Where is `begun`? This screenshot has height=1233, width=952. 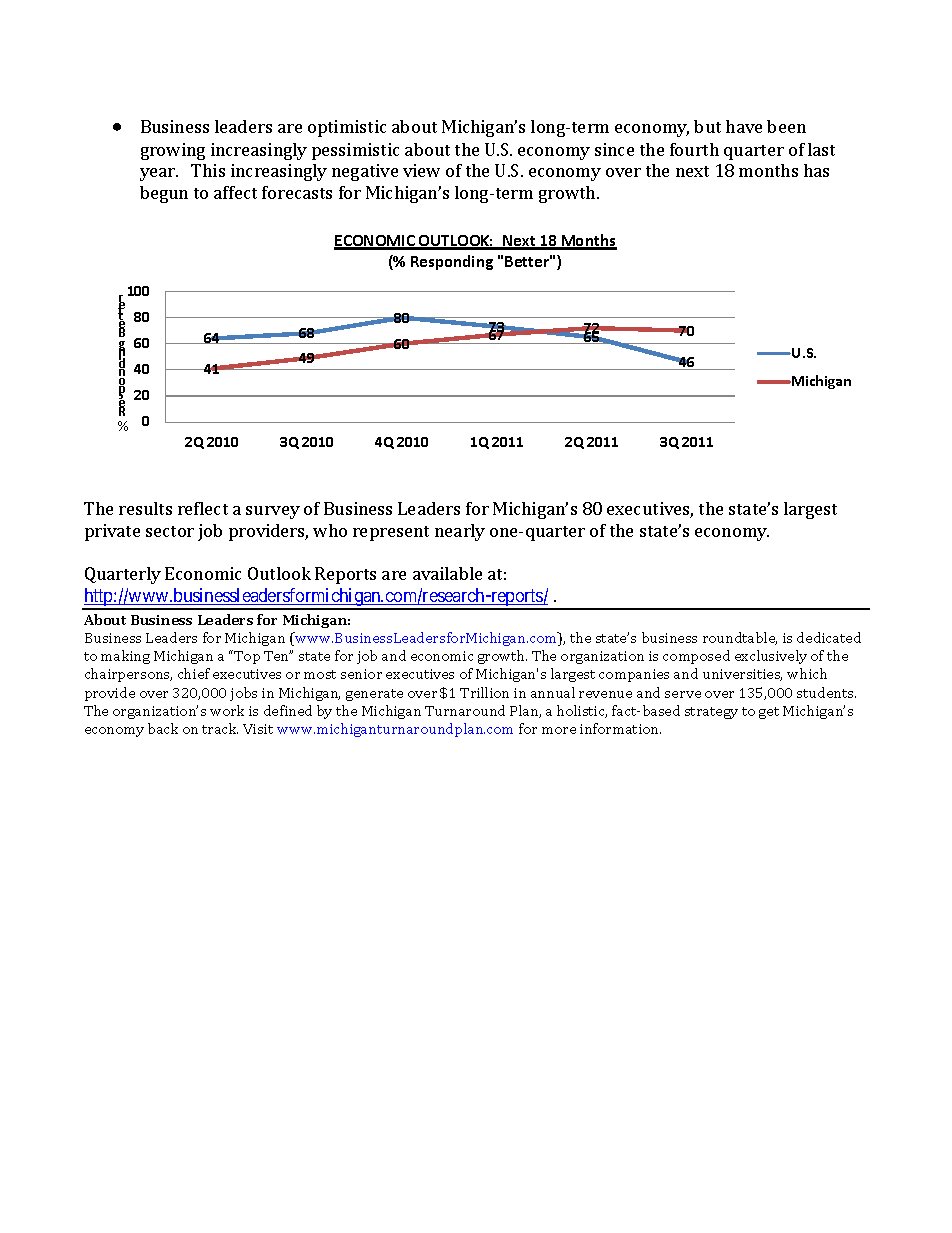 begun is located at coordinates (164, 194).
